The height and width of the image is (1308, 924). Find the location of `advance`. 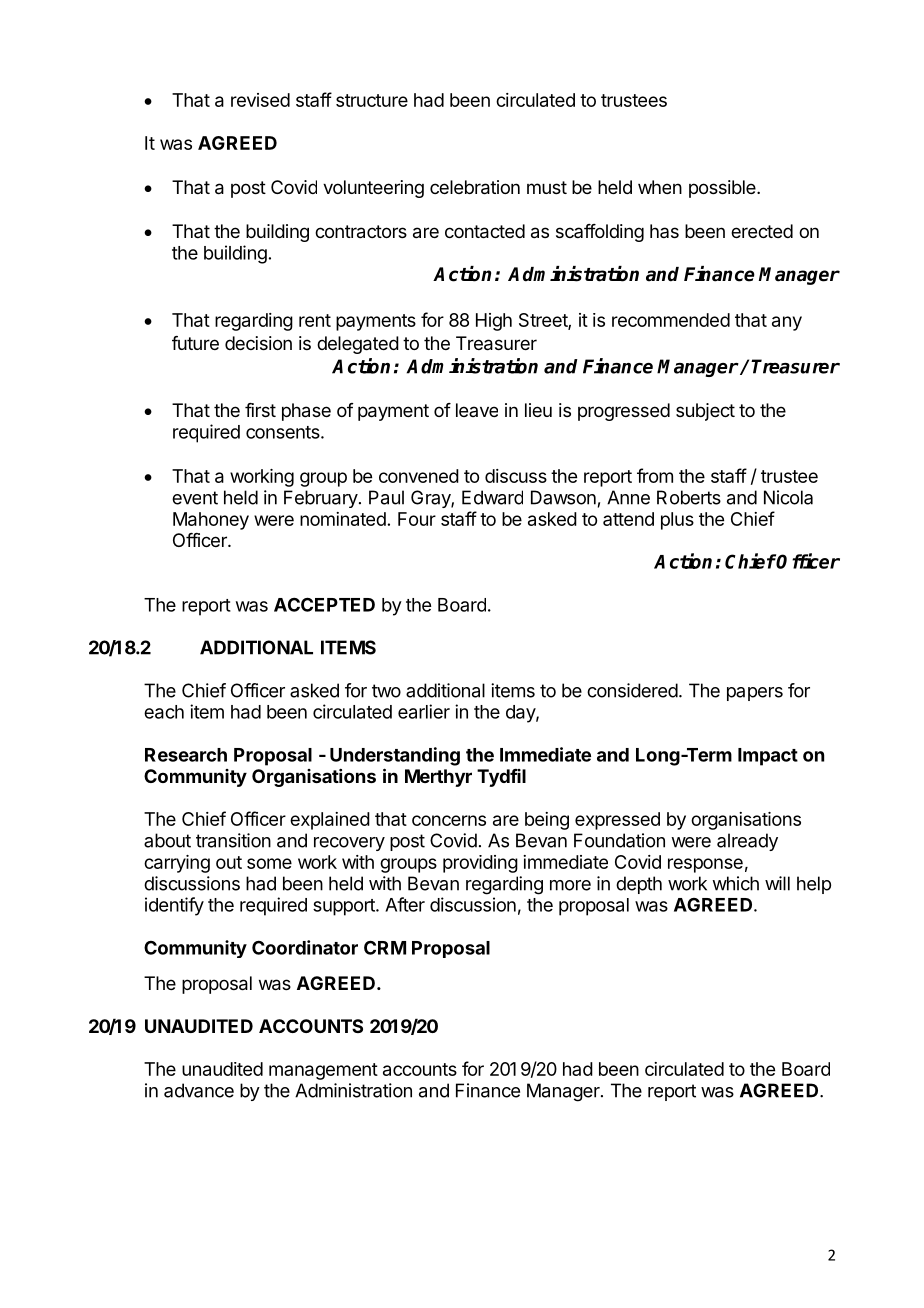

advance is located at coordinates (199, 1090).
